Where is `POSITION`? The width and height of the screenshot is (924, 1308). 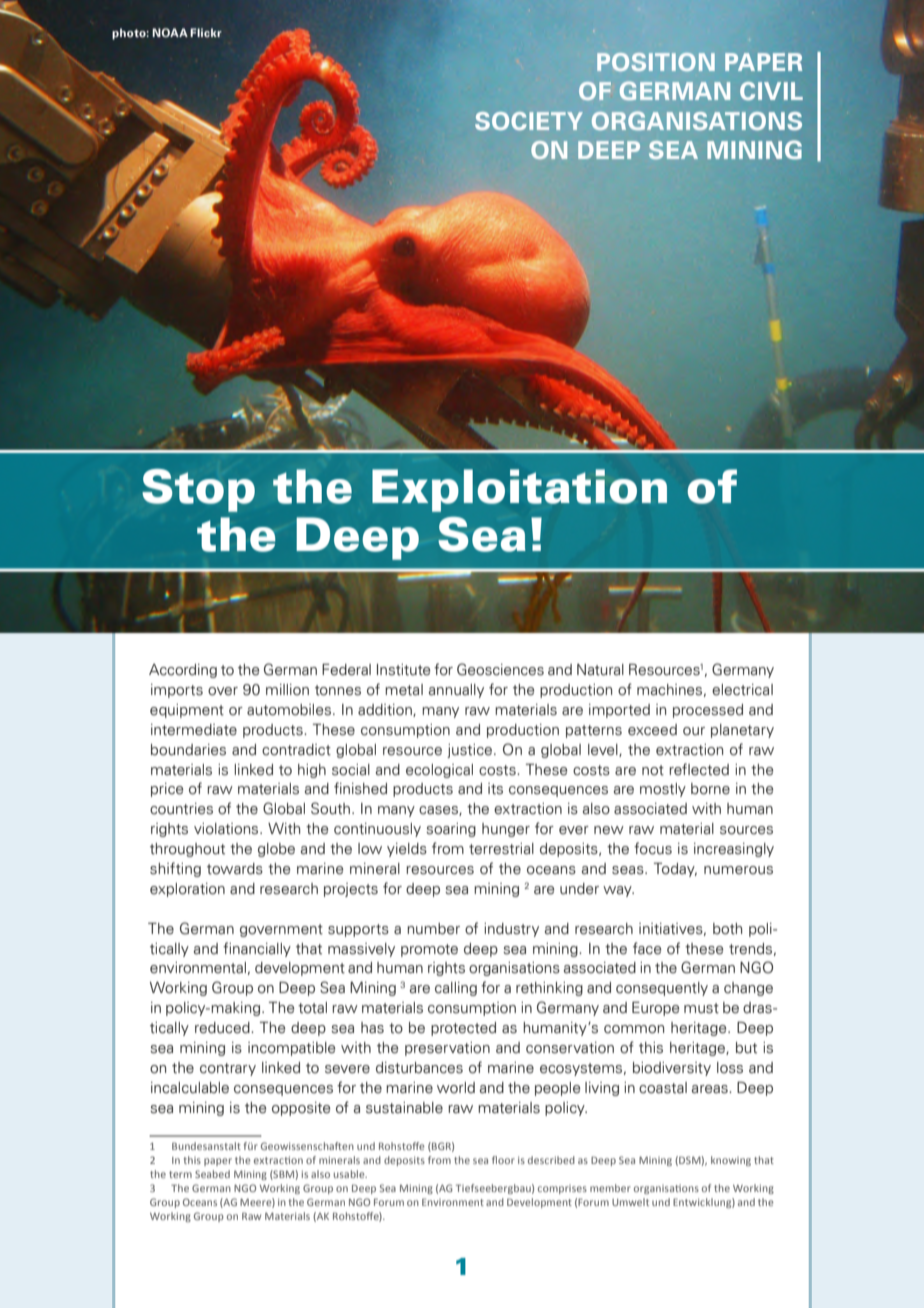
POSITION is located at coordinates (656, 62).
